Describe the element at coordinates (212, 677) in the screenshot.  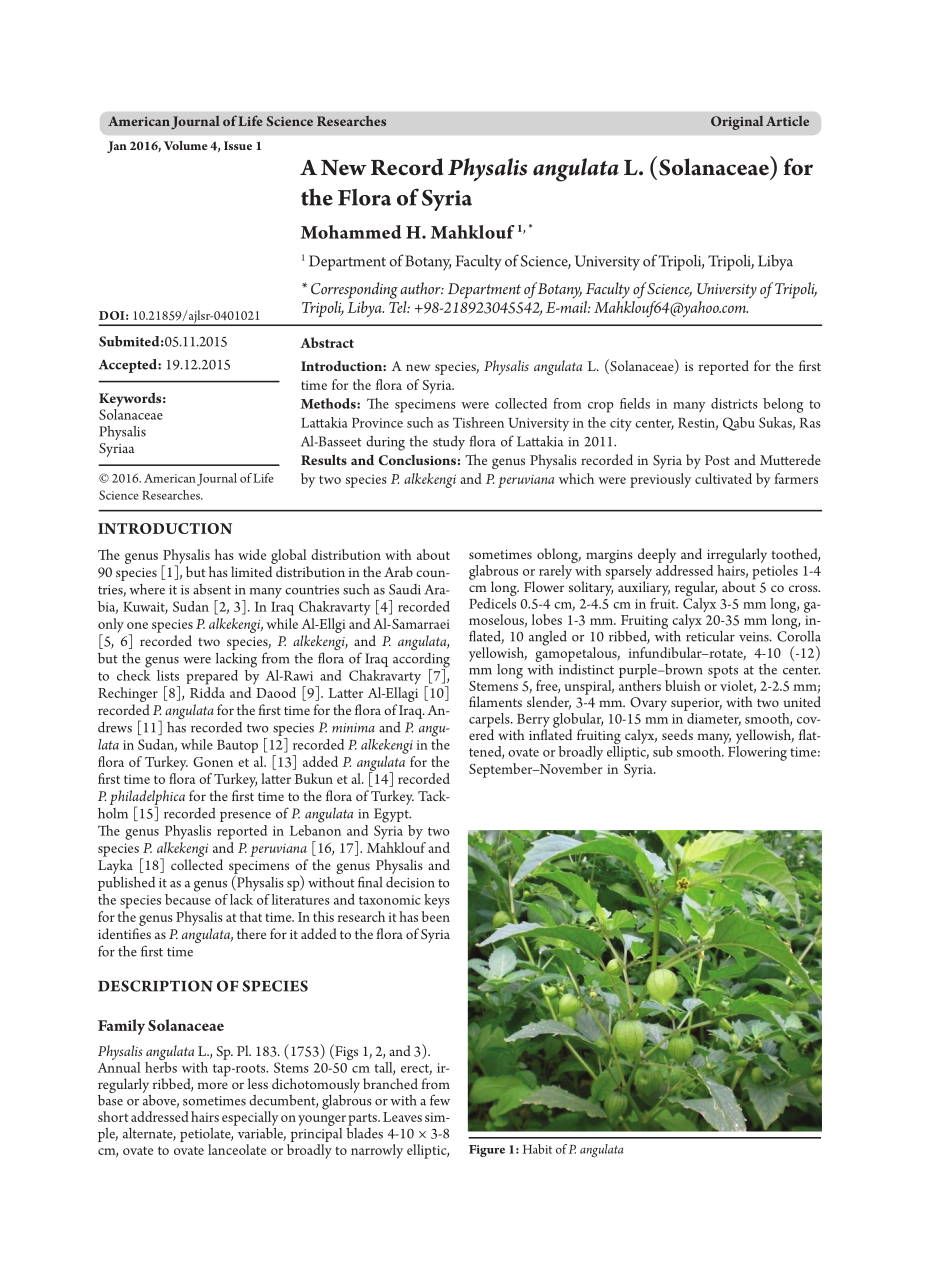
I see `prepared` at that location.
